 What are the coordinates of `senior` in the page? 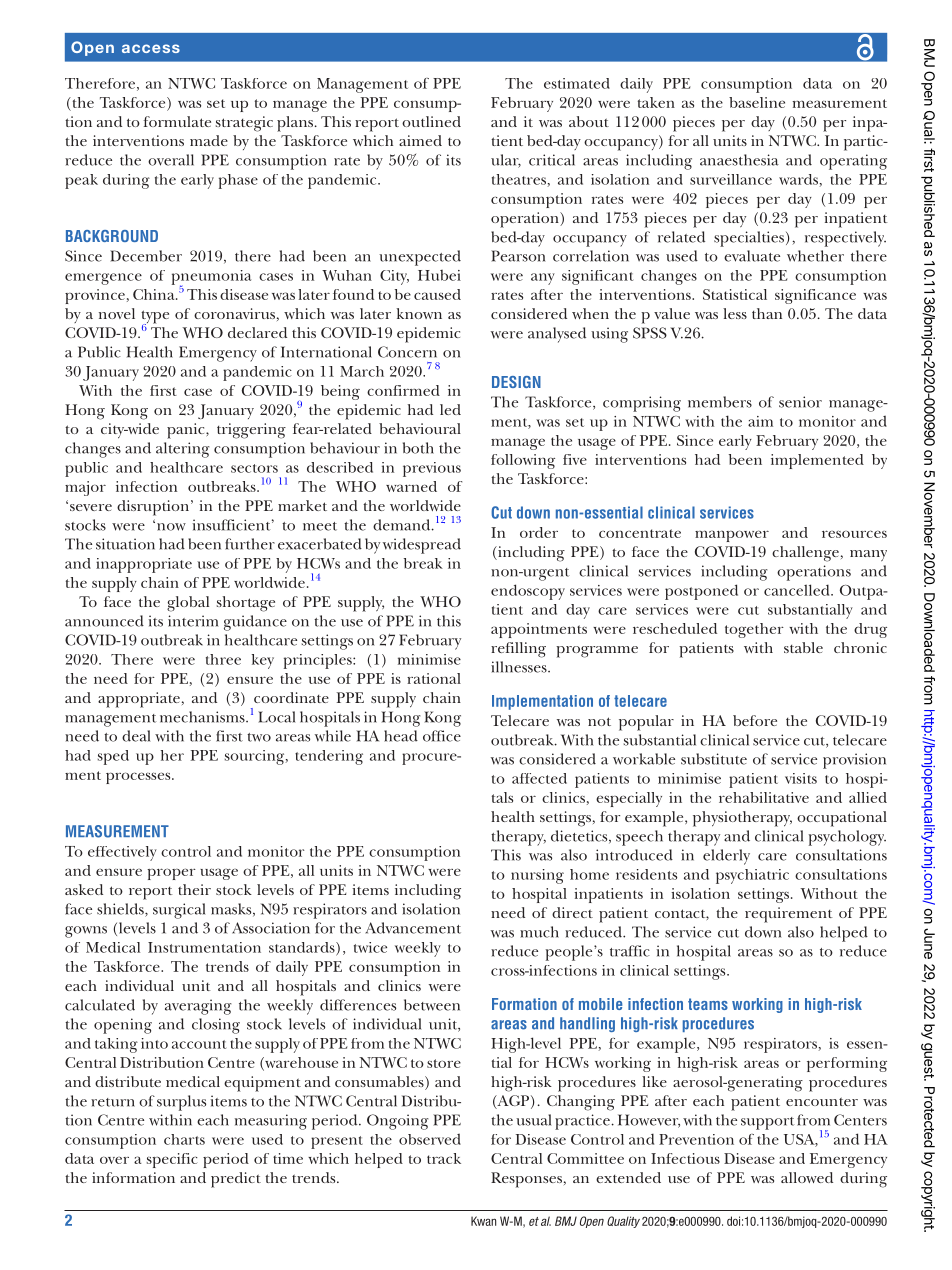 It's located at (800, 402).
